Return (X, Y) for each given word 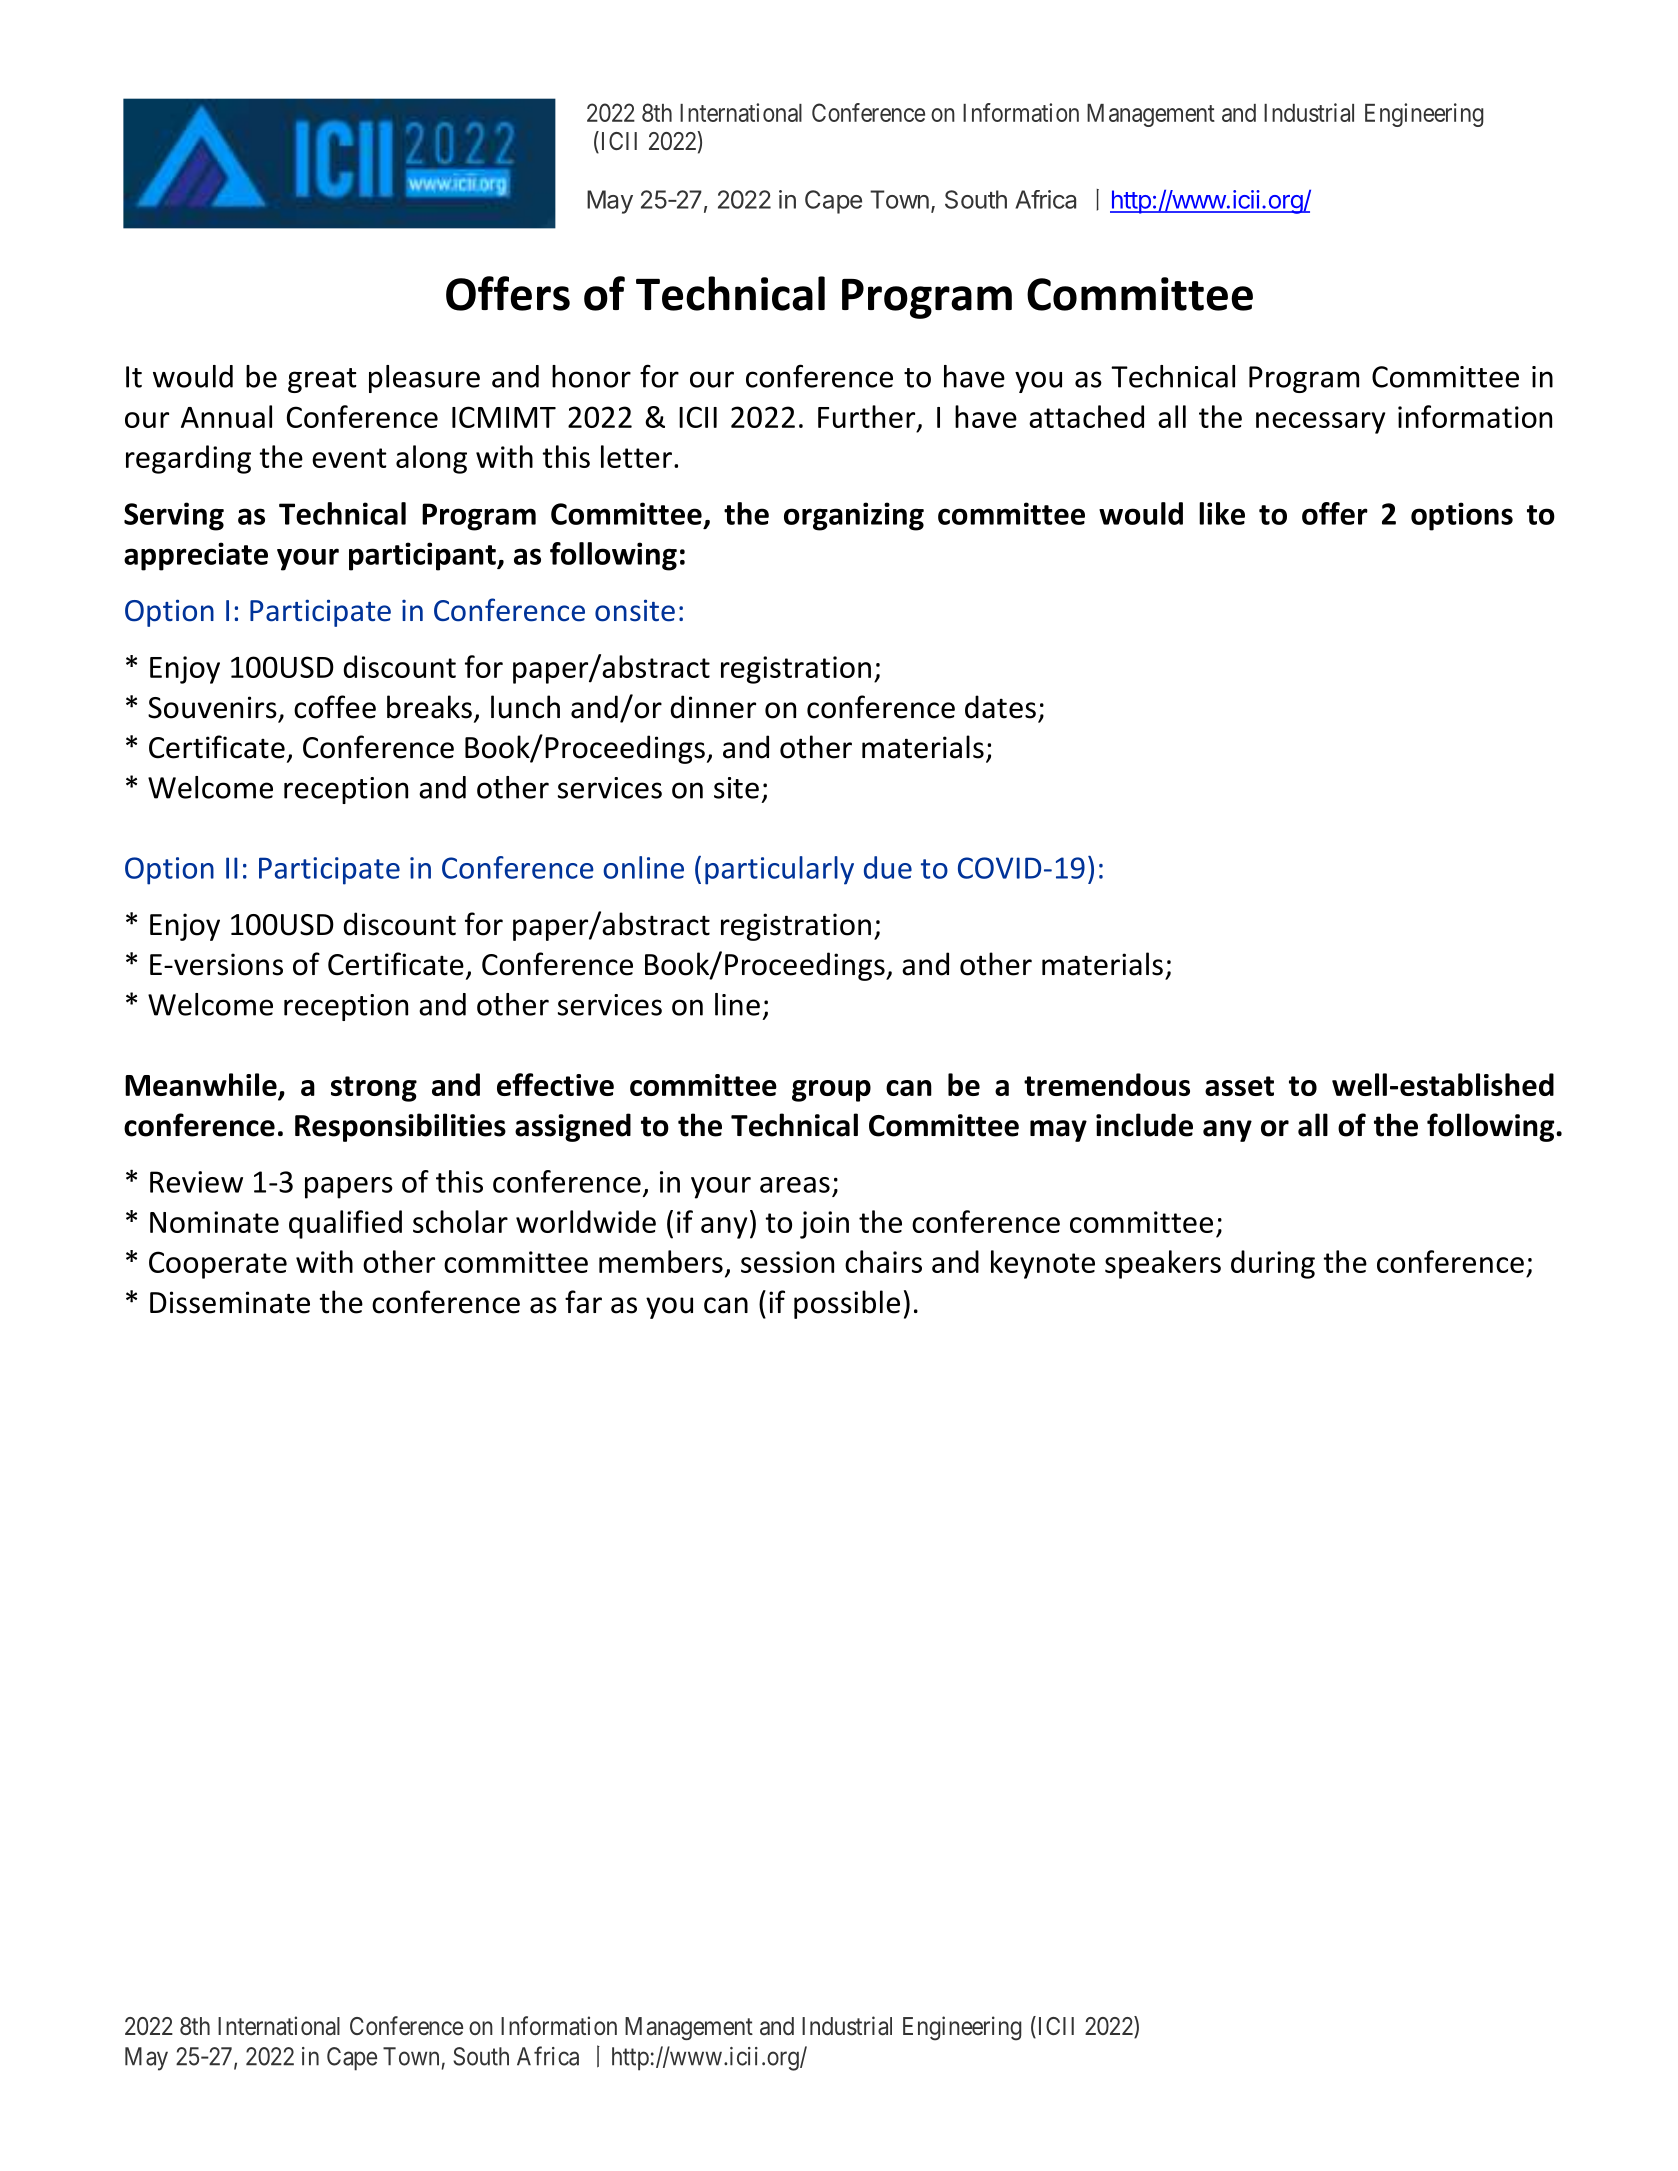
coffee (335, 707)
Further (868, 417)
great (322, 380)
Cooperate (218, 1265)
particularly (779, 870)
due (888, 867)
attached (1086, 416)
